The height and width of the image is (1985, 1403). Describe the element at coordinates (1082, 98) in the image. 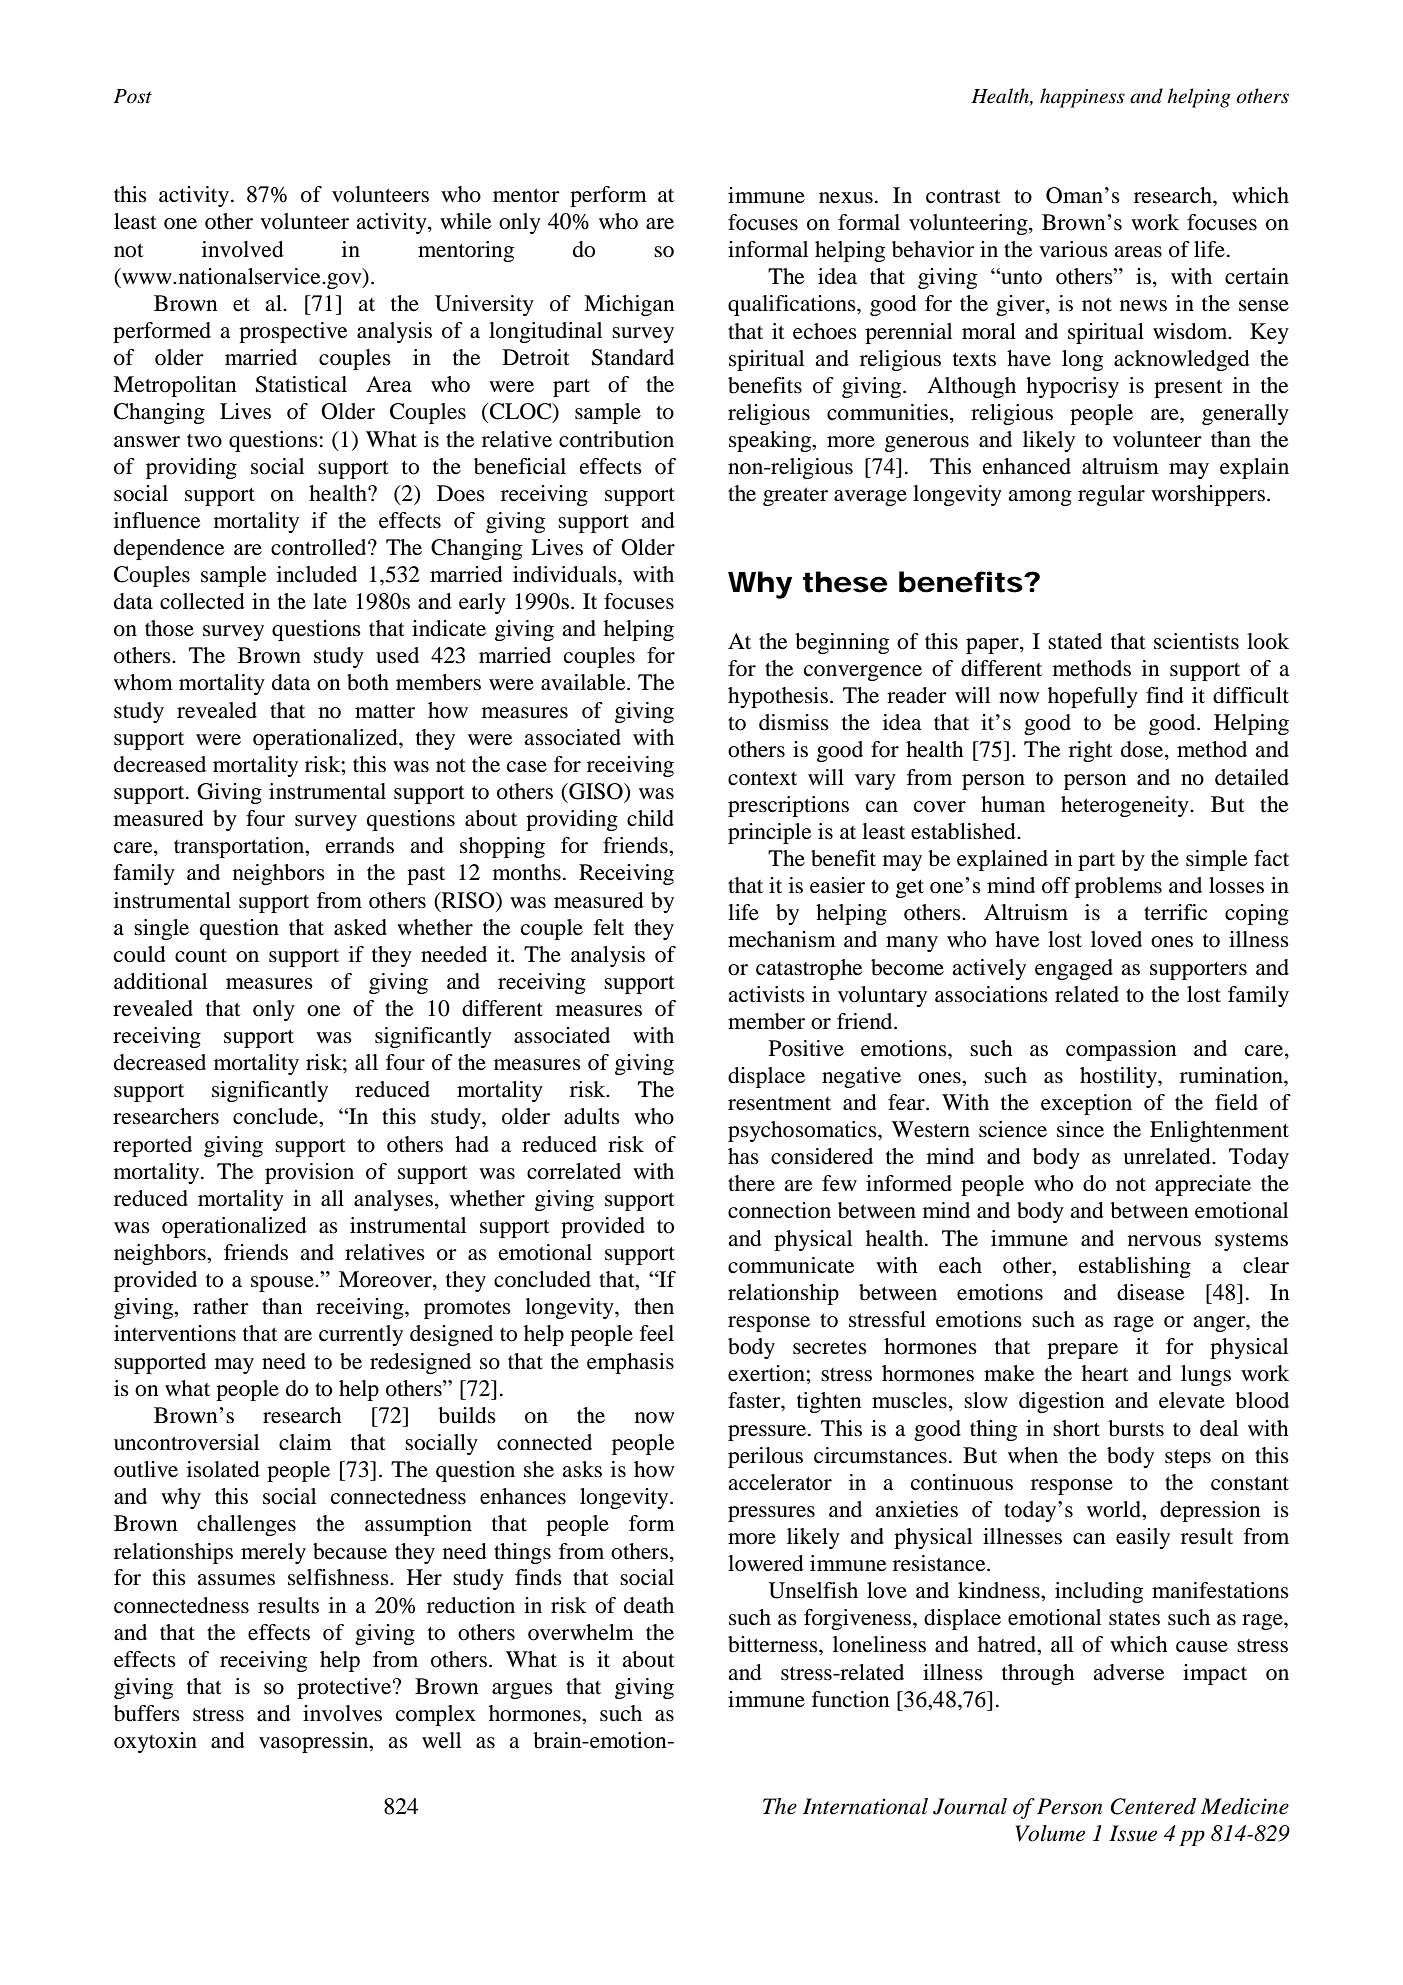

I see `happiness` at that location.
